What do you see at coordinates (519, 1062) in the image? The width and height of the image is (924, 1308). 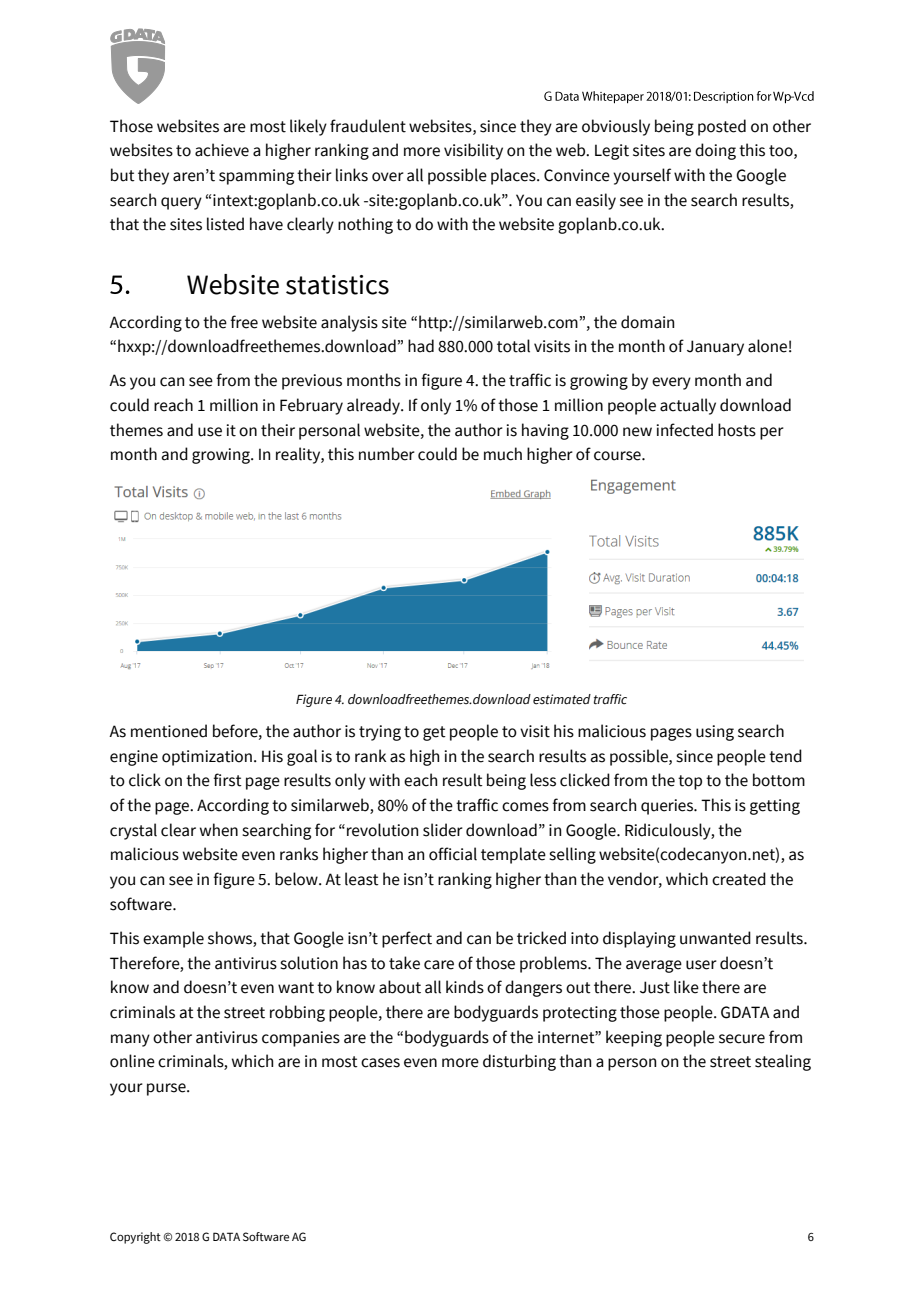 I see `disturbing` at bounding box center [519, 1062].
